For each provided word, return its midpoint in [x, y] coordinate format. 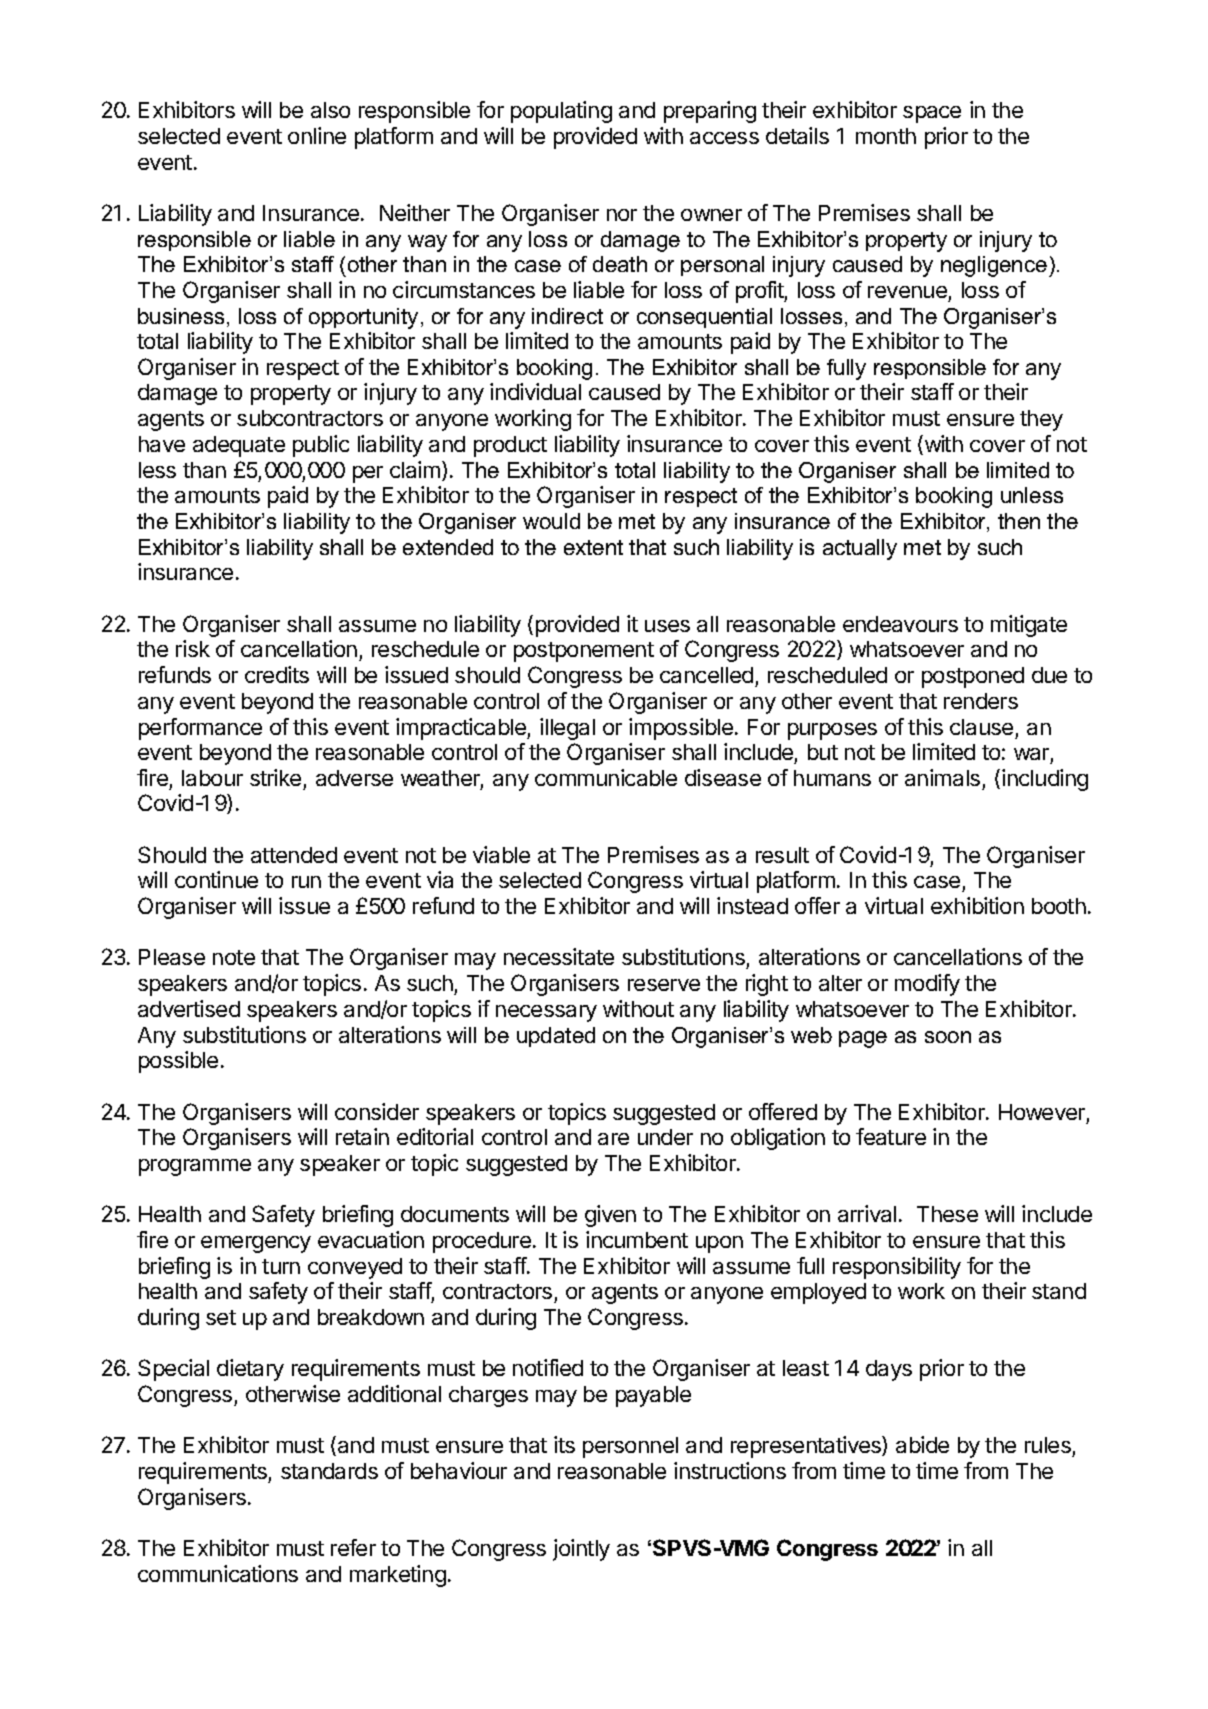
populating [561, 112]
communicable [606, 777]
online [317, 135]
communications [218, 1573]
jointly [581, 1550]
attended [294, 855]
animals [942, 777]
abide [922, 1444]
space [932, 114]
